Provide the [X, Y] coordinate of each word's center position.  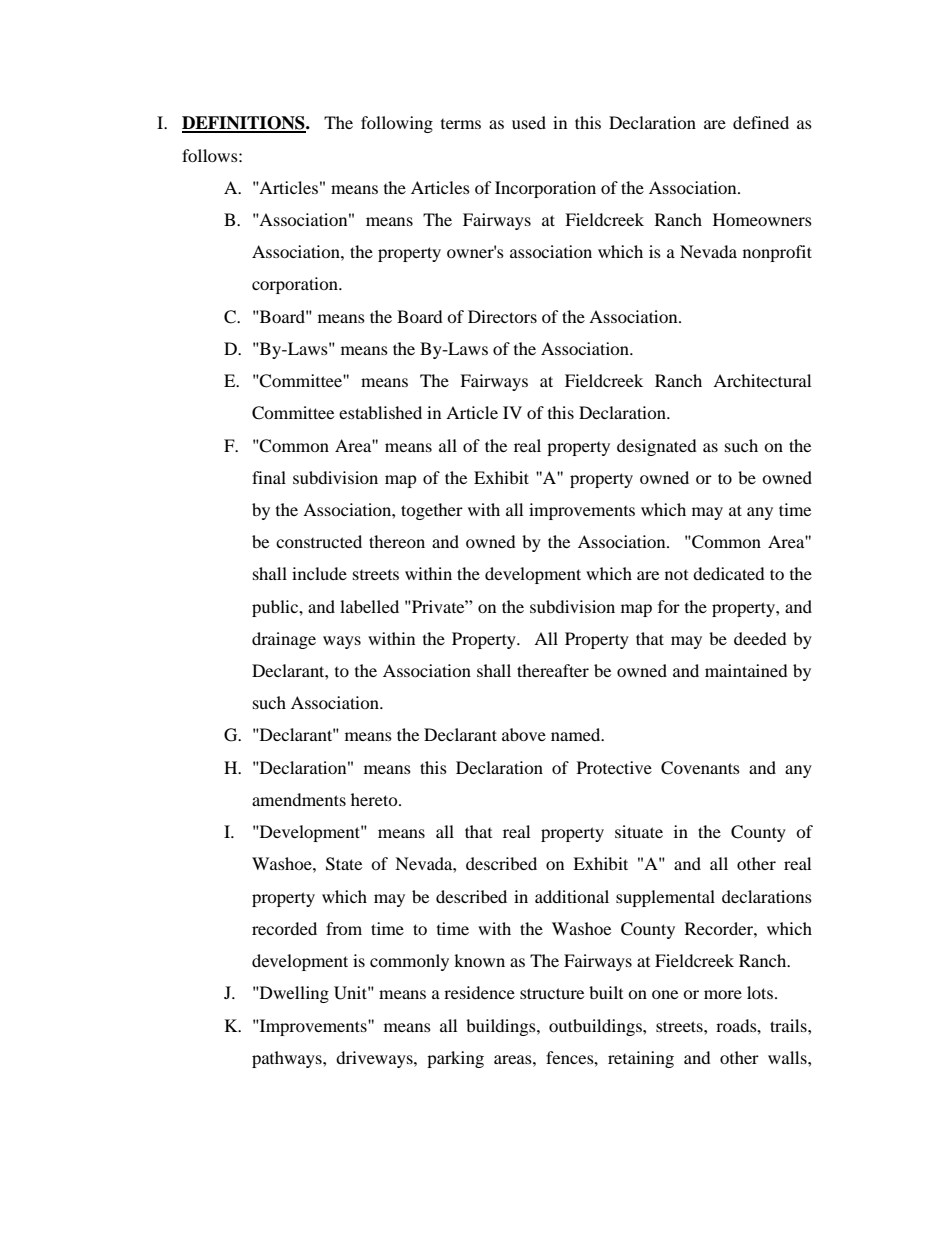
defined [761, 122]
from [344, 928]
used [529, 122]
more [723, 994]
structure [552, 993]
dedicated [729, 573]
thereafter [553, 670]
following [397, 124]
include [319, 573]
